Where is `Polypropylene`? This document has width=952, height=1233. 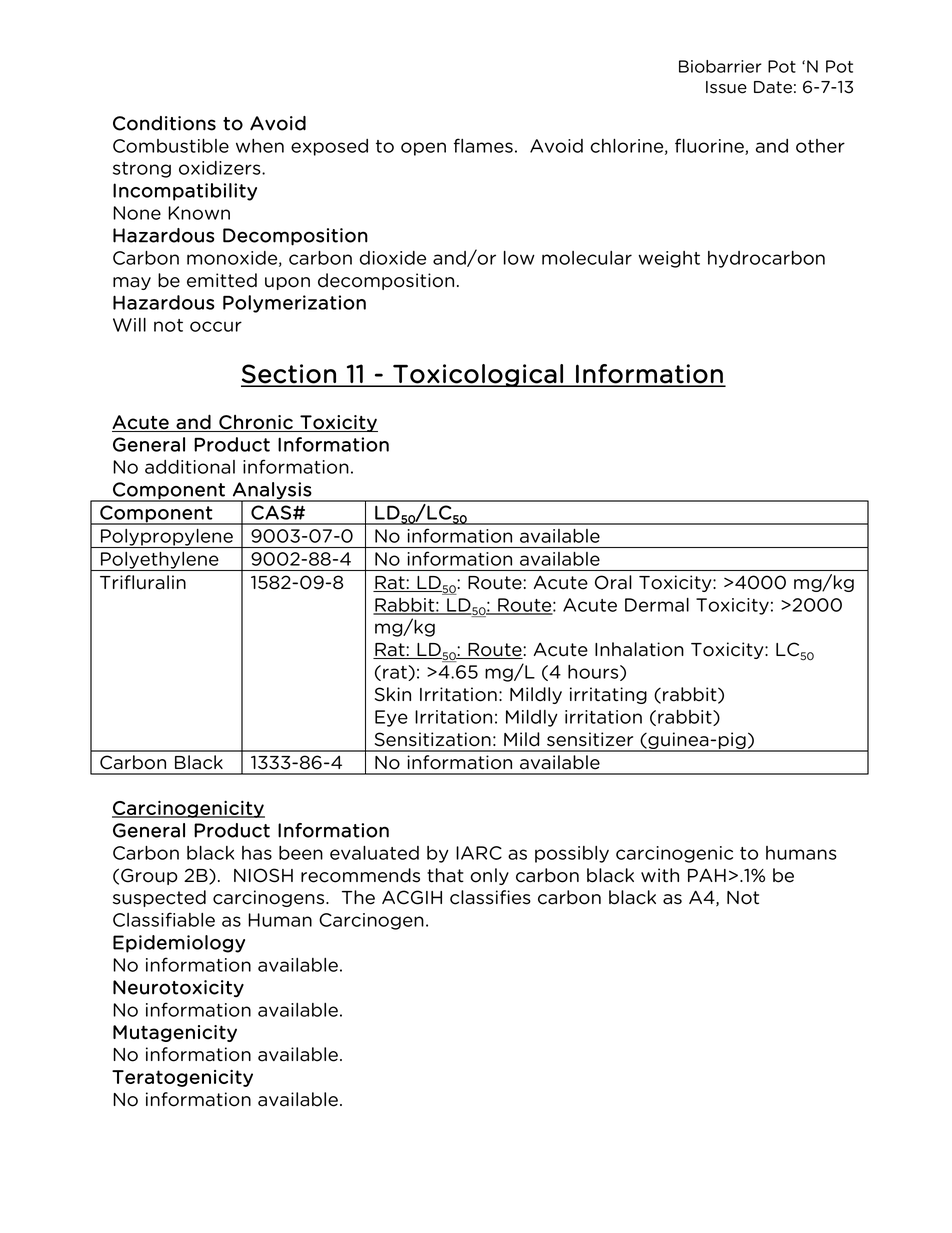
Polypropylene is located at coordinates (167, 538).
